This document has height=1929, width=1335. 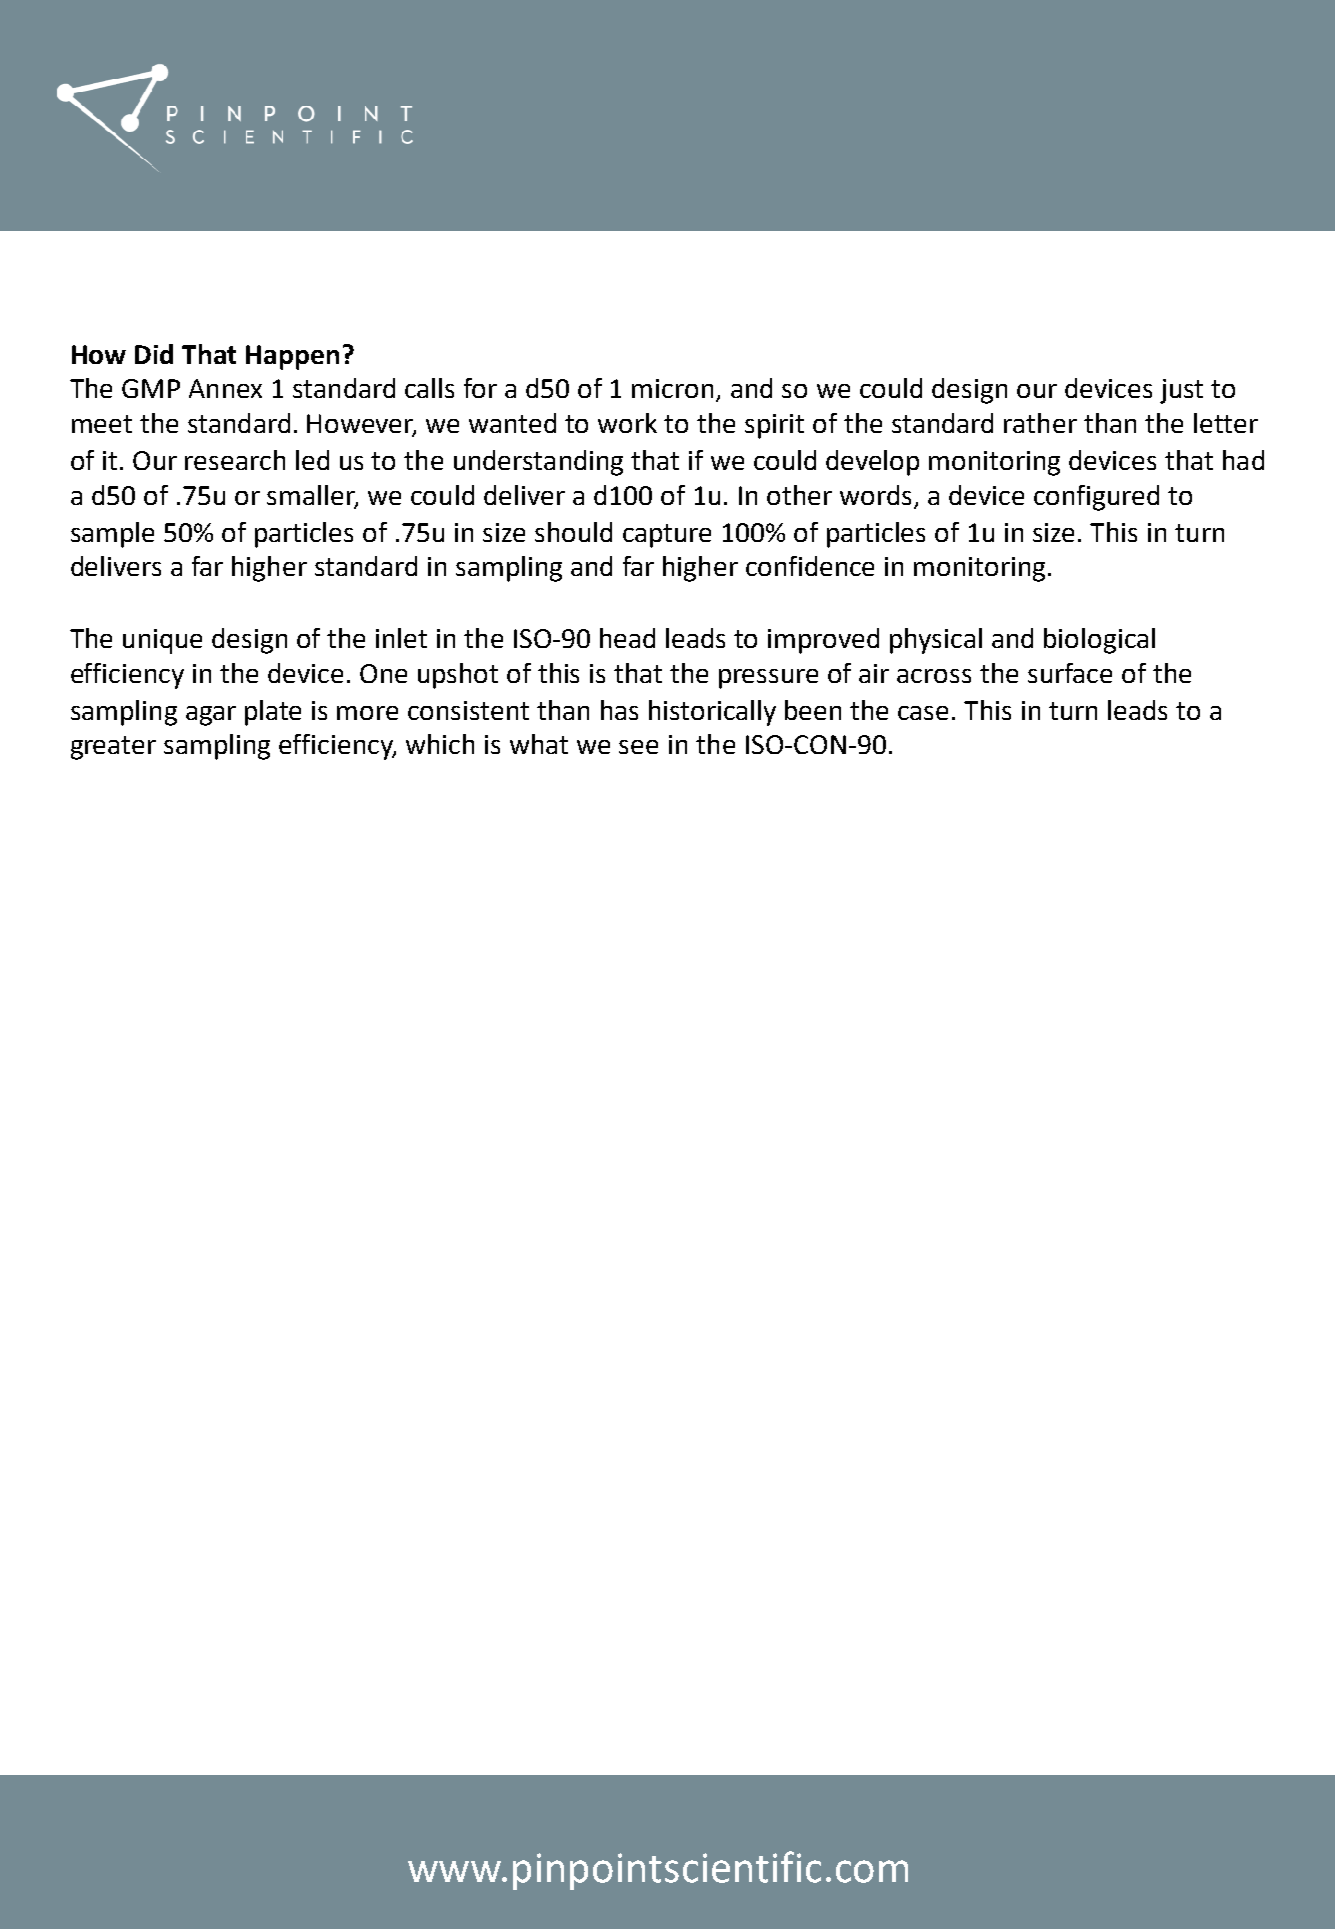 I want to click on had, so click(x=1243, y=460).
